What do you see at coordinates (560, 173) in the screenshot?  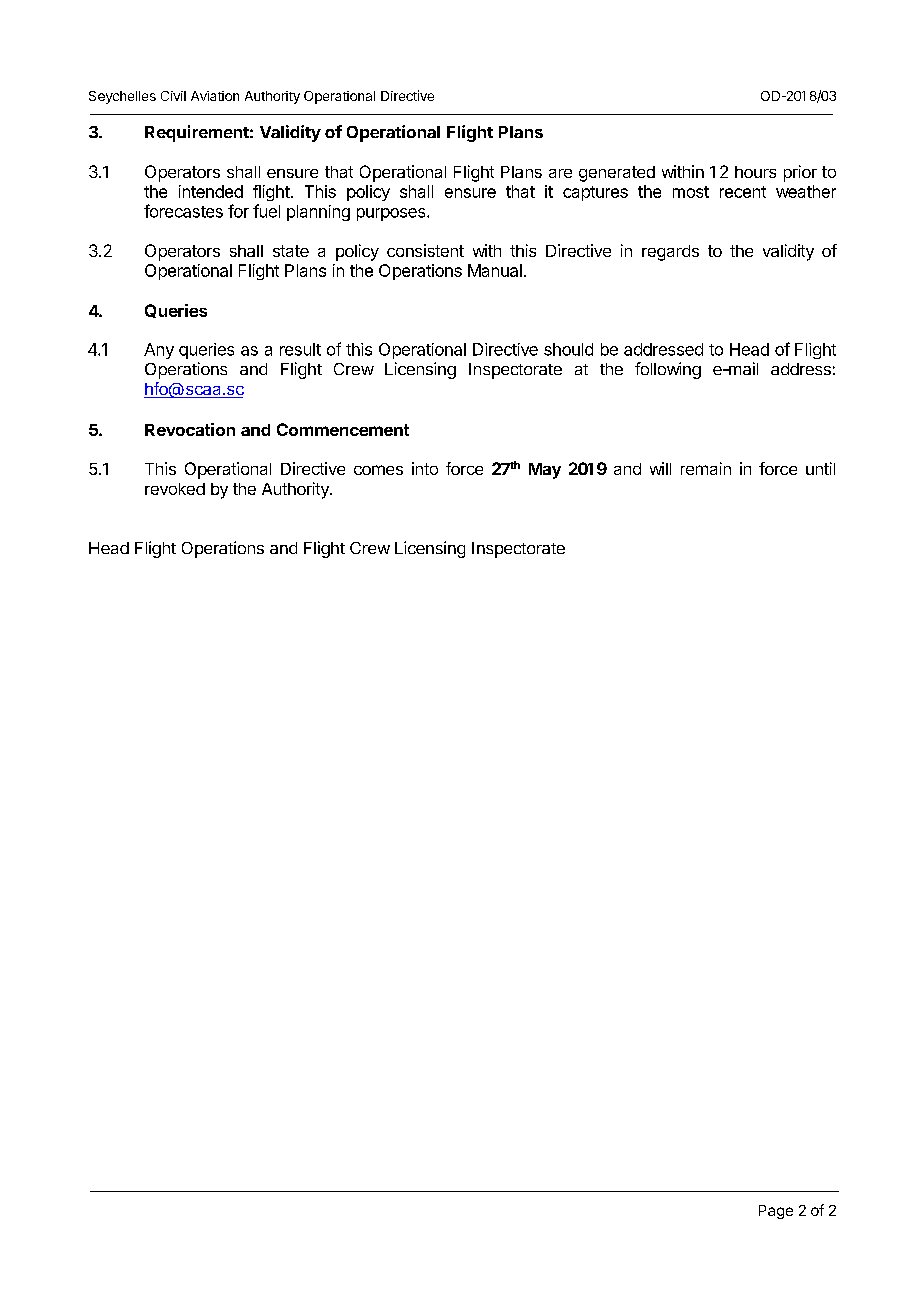 I see `are` at bounding box center [560, 173].
